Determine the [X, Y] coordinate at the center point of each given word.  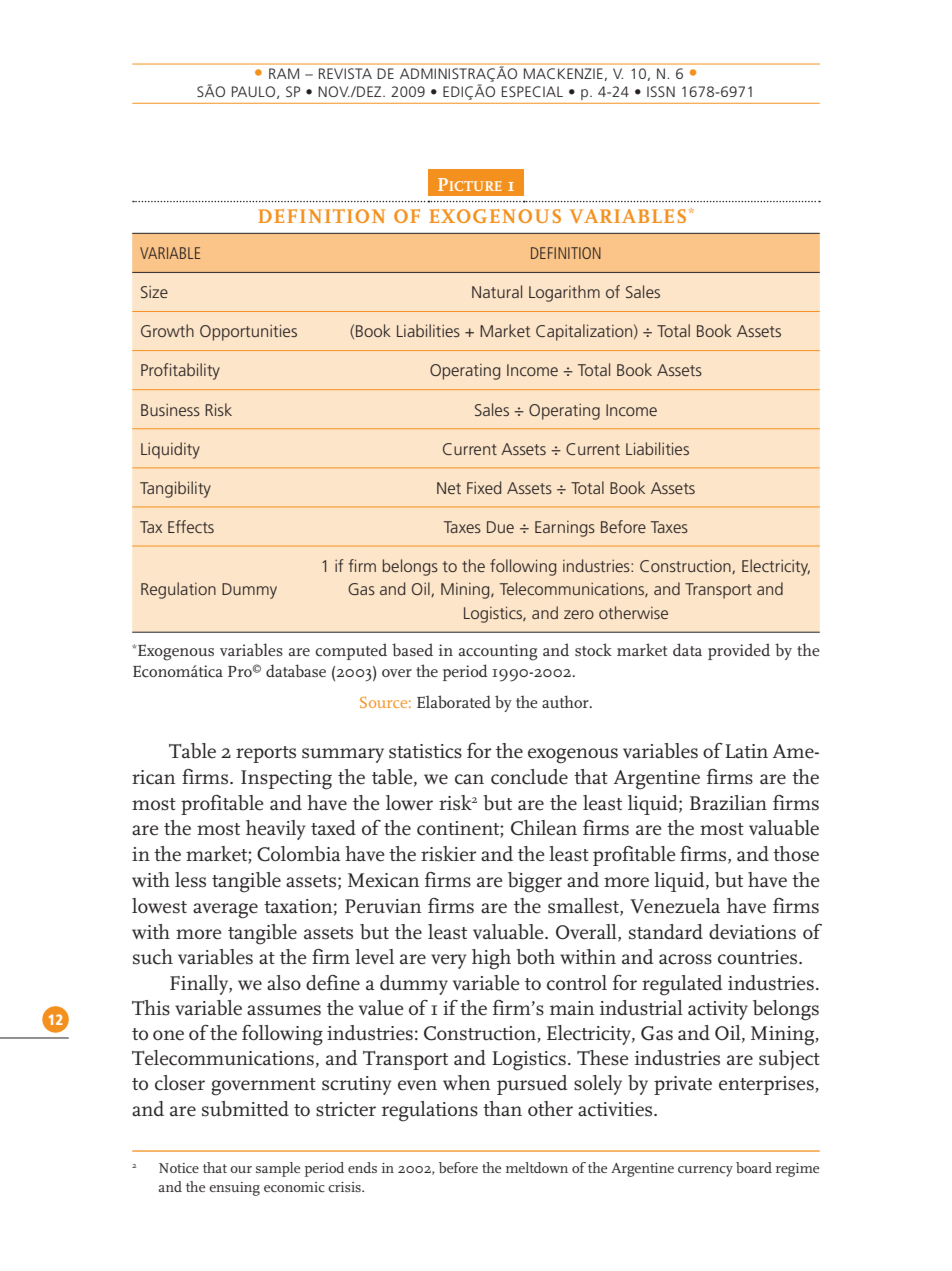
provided [739, 651]
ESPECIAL [532, 91]
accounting [498, 652]
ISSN [661, 91]
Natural [497, 291]
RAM [284, 73]
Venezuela [675, 906]
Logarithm [564, 293]
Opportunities [248, 333]
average [225, 911]
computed [351, 651]
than [502, 1108]
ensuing [234, 1189]
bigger [535, 882]
